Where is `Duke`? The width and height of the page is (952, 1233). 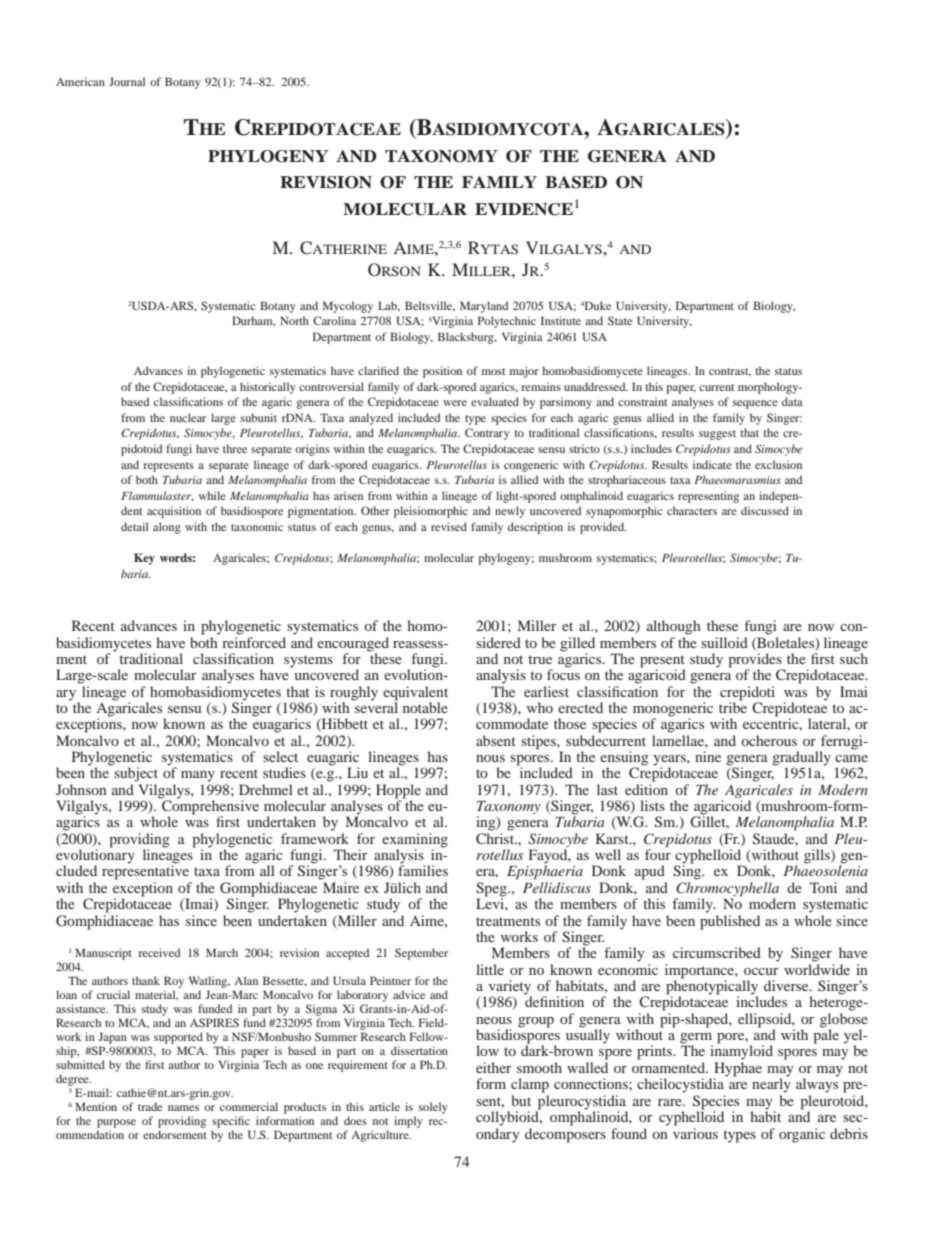
Duke is located at coordinates (598, 305).
